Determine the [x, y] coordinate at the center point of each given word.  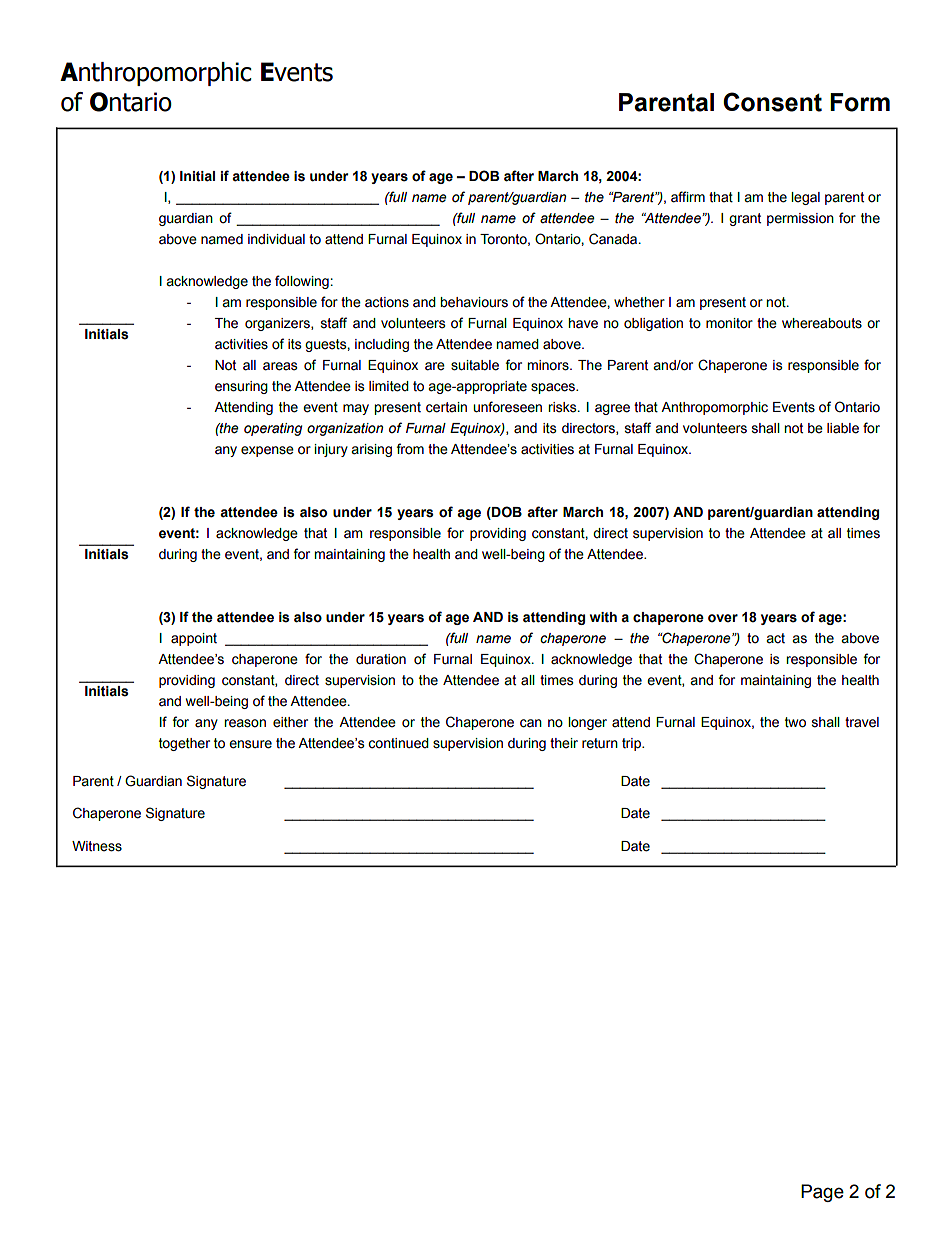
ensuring [241, 387]
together [184, 744]
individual [276, 239]
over [723, 618]
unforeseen [507, 407]
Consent [772, 102]
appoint [194, 639]
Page [822, 1193]
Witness [97, 846]
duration [381, 659]
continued [398, 743]
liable [843, 428]
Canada [614, 239]
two [795, 722]
